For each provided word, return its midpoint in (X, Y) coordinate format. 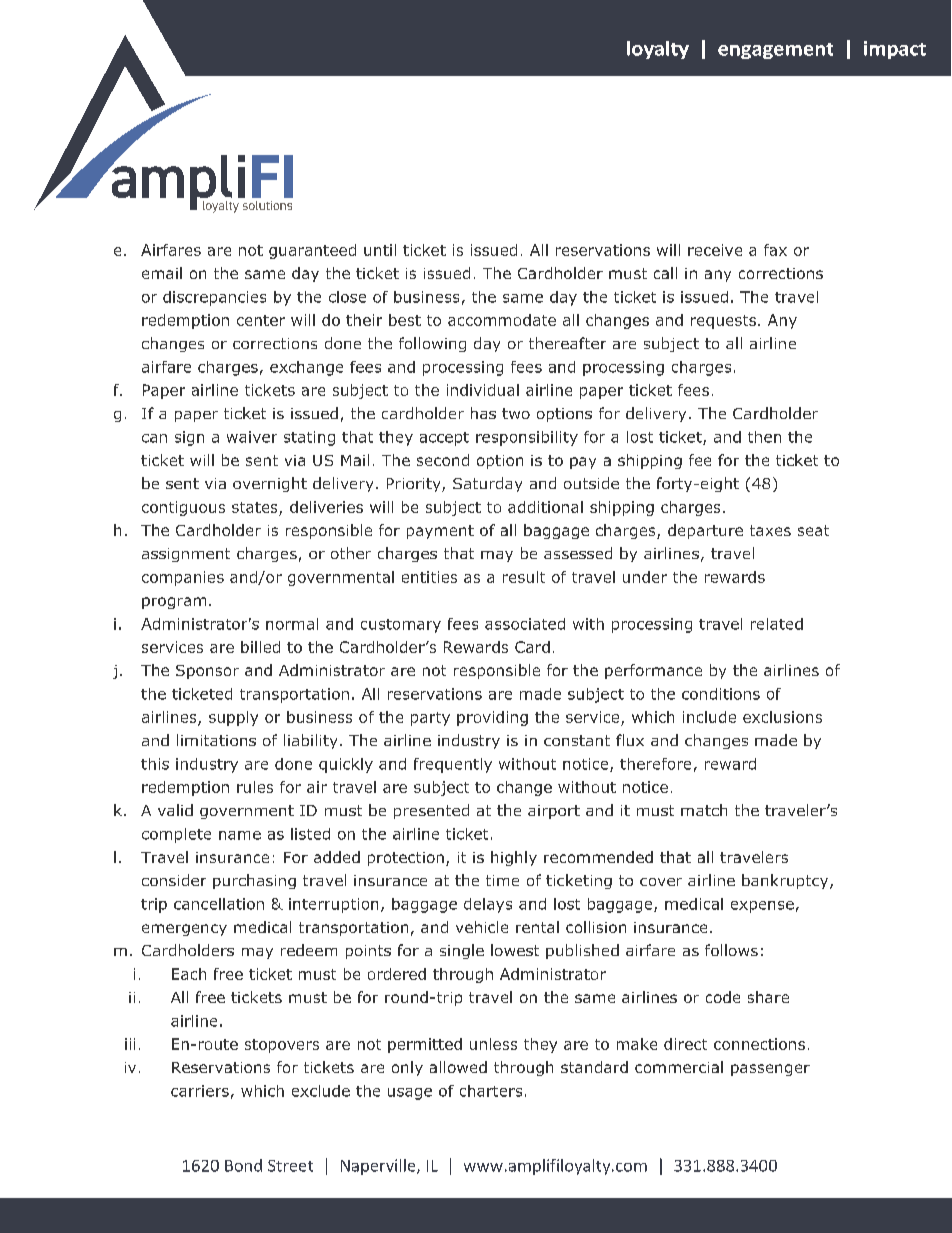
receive (715, 250)
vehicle (482, 927)
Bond (243, 1165)
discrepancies (214, 298)
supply (233, 718)
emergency (184, 930)
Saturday (487, 484)
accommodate (502, 320)
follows (731, 950)
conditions (721, 694)
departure (705, 531)
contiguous (183, 508)
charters (491, 1091)
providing (492, 718)
